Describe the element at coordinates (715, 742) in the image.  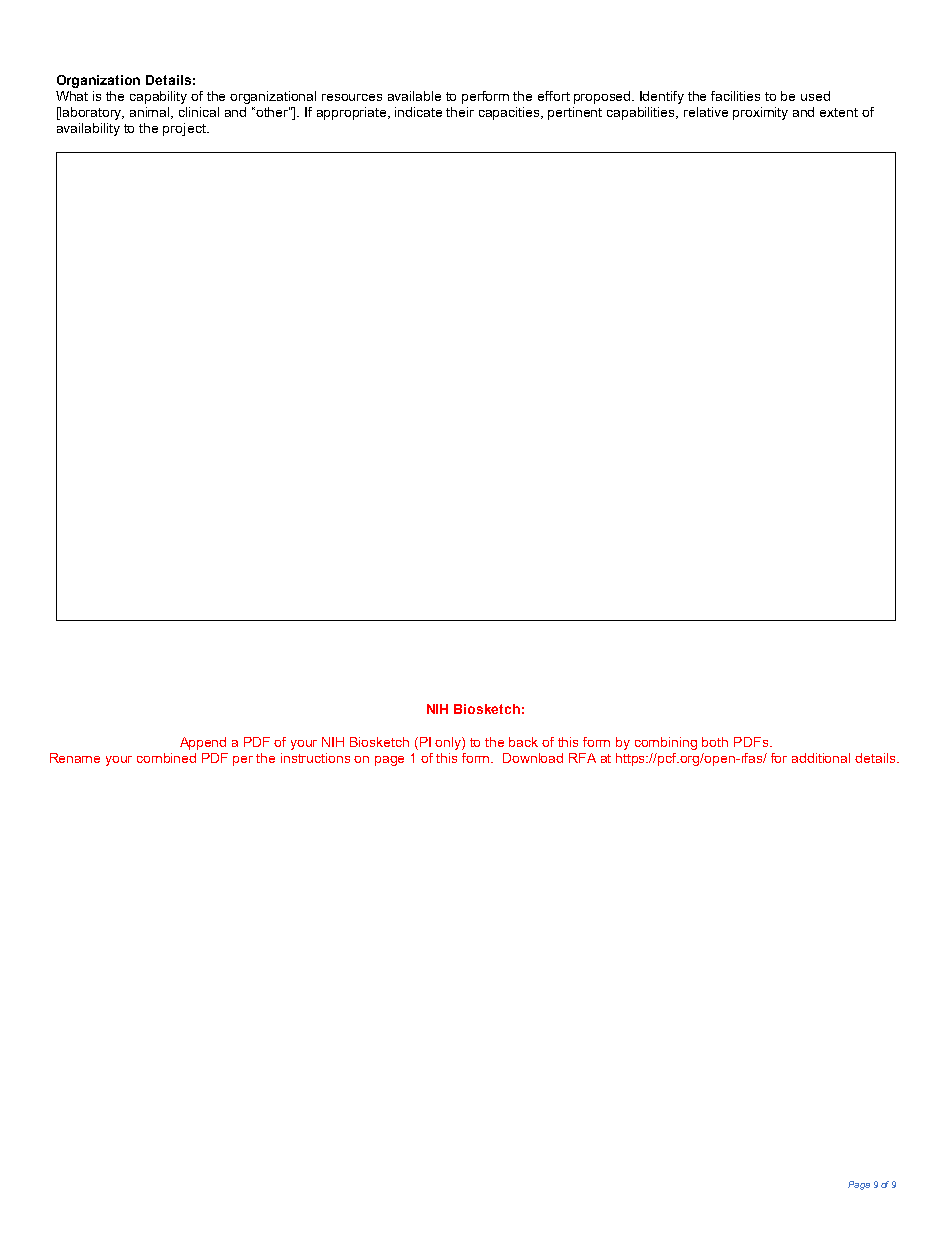
I see `both` at that location.
